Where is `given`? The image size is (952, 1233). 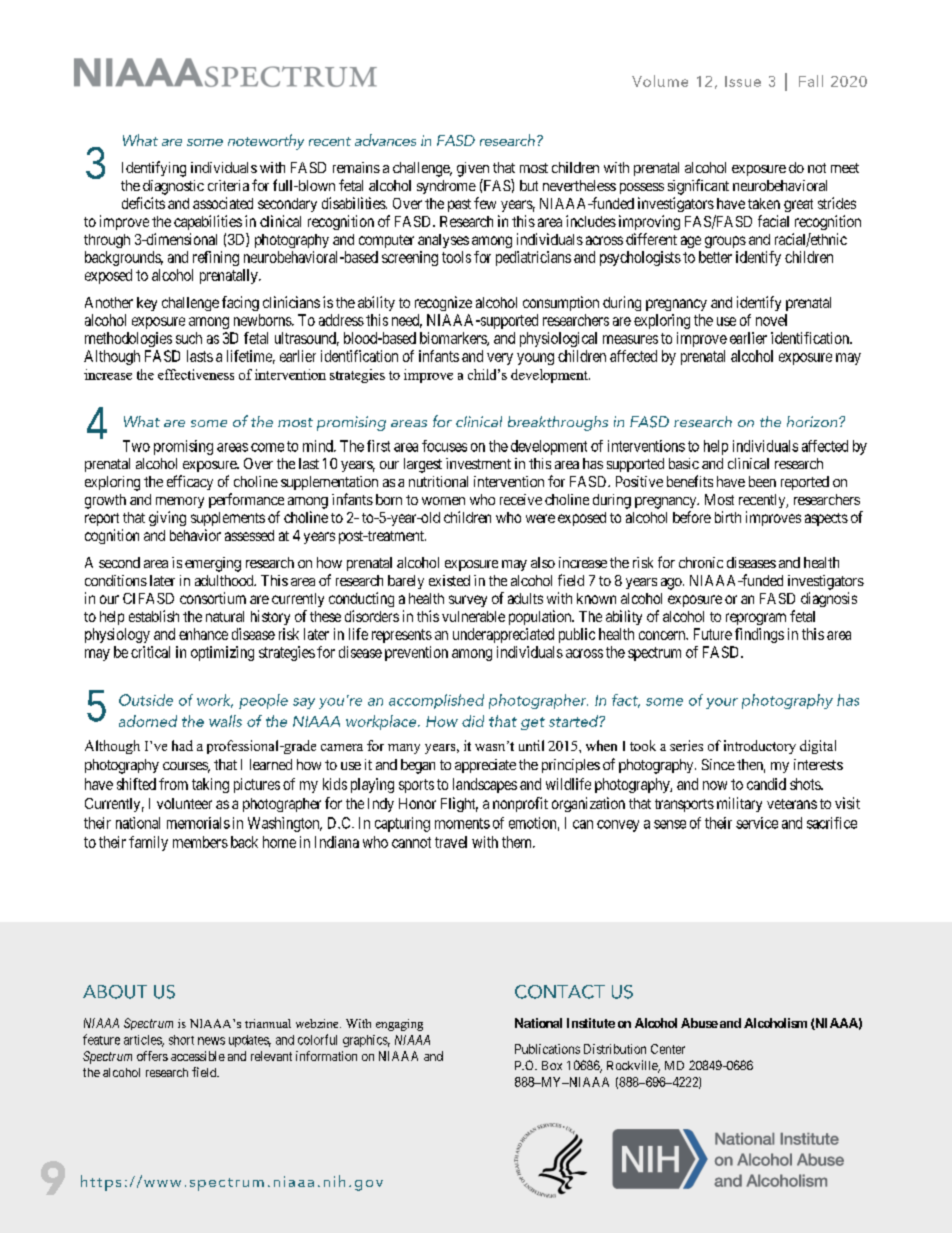 given is located at coordinates (473, 169).
